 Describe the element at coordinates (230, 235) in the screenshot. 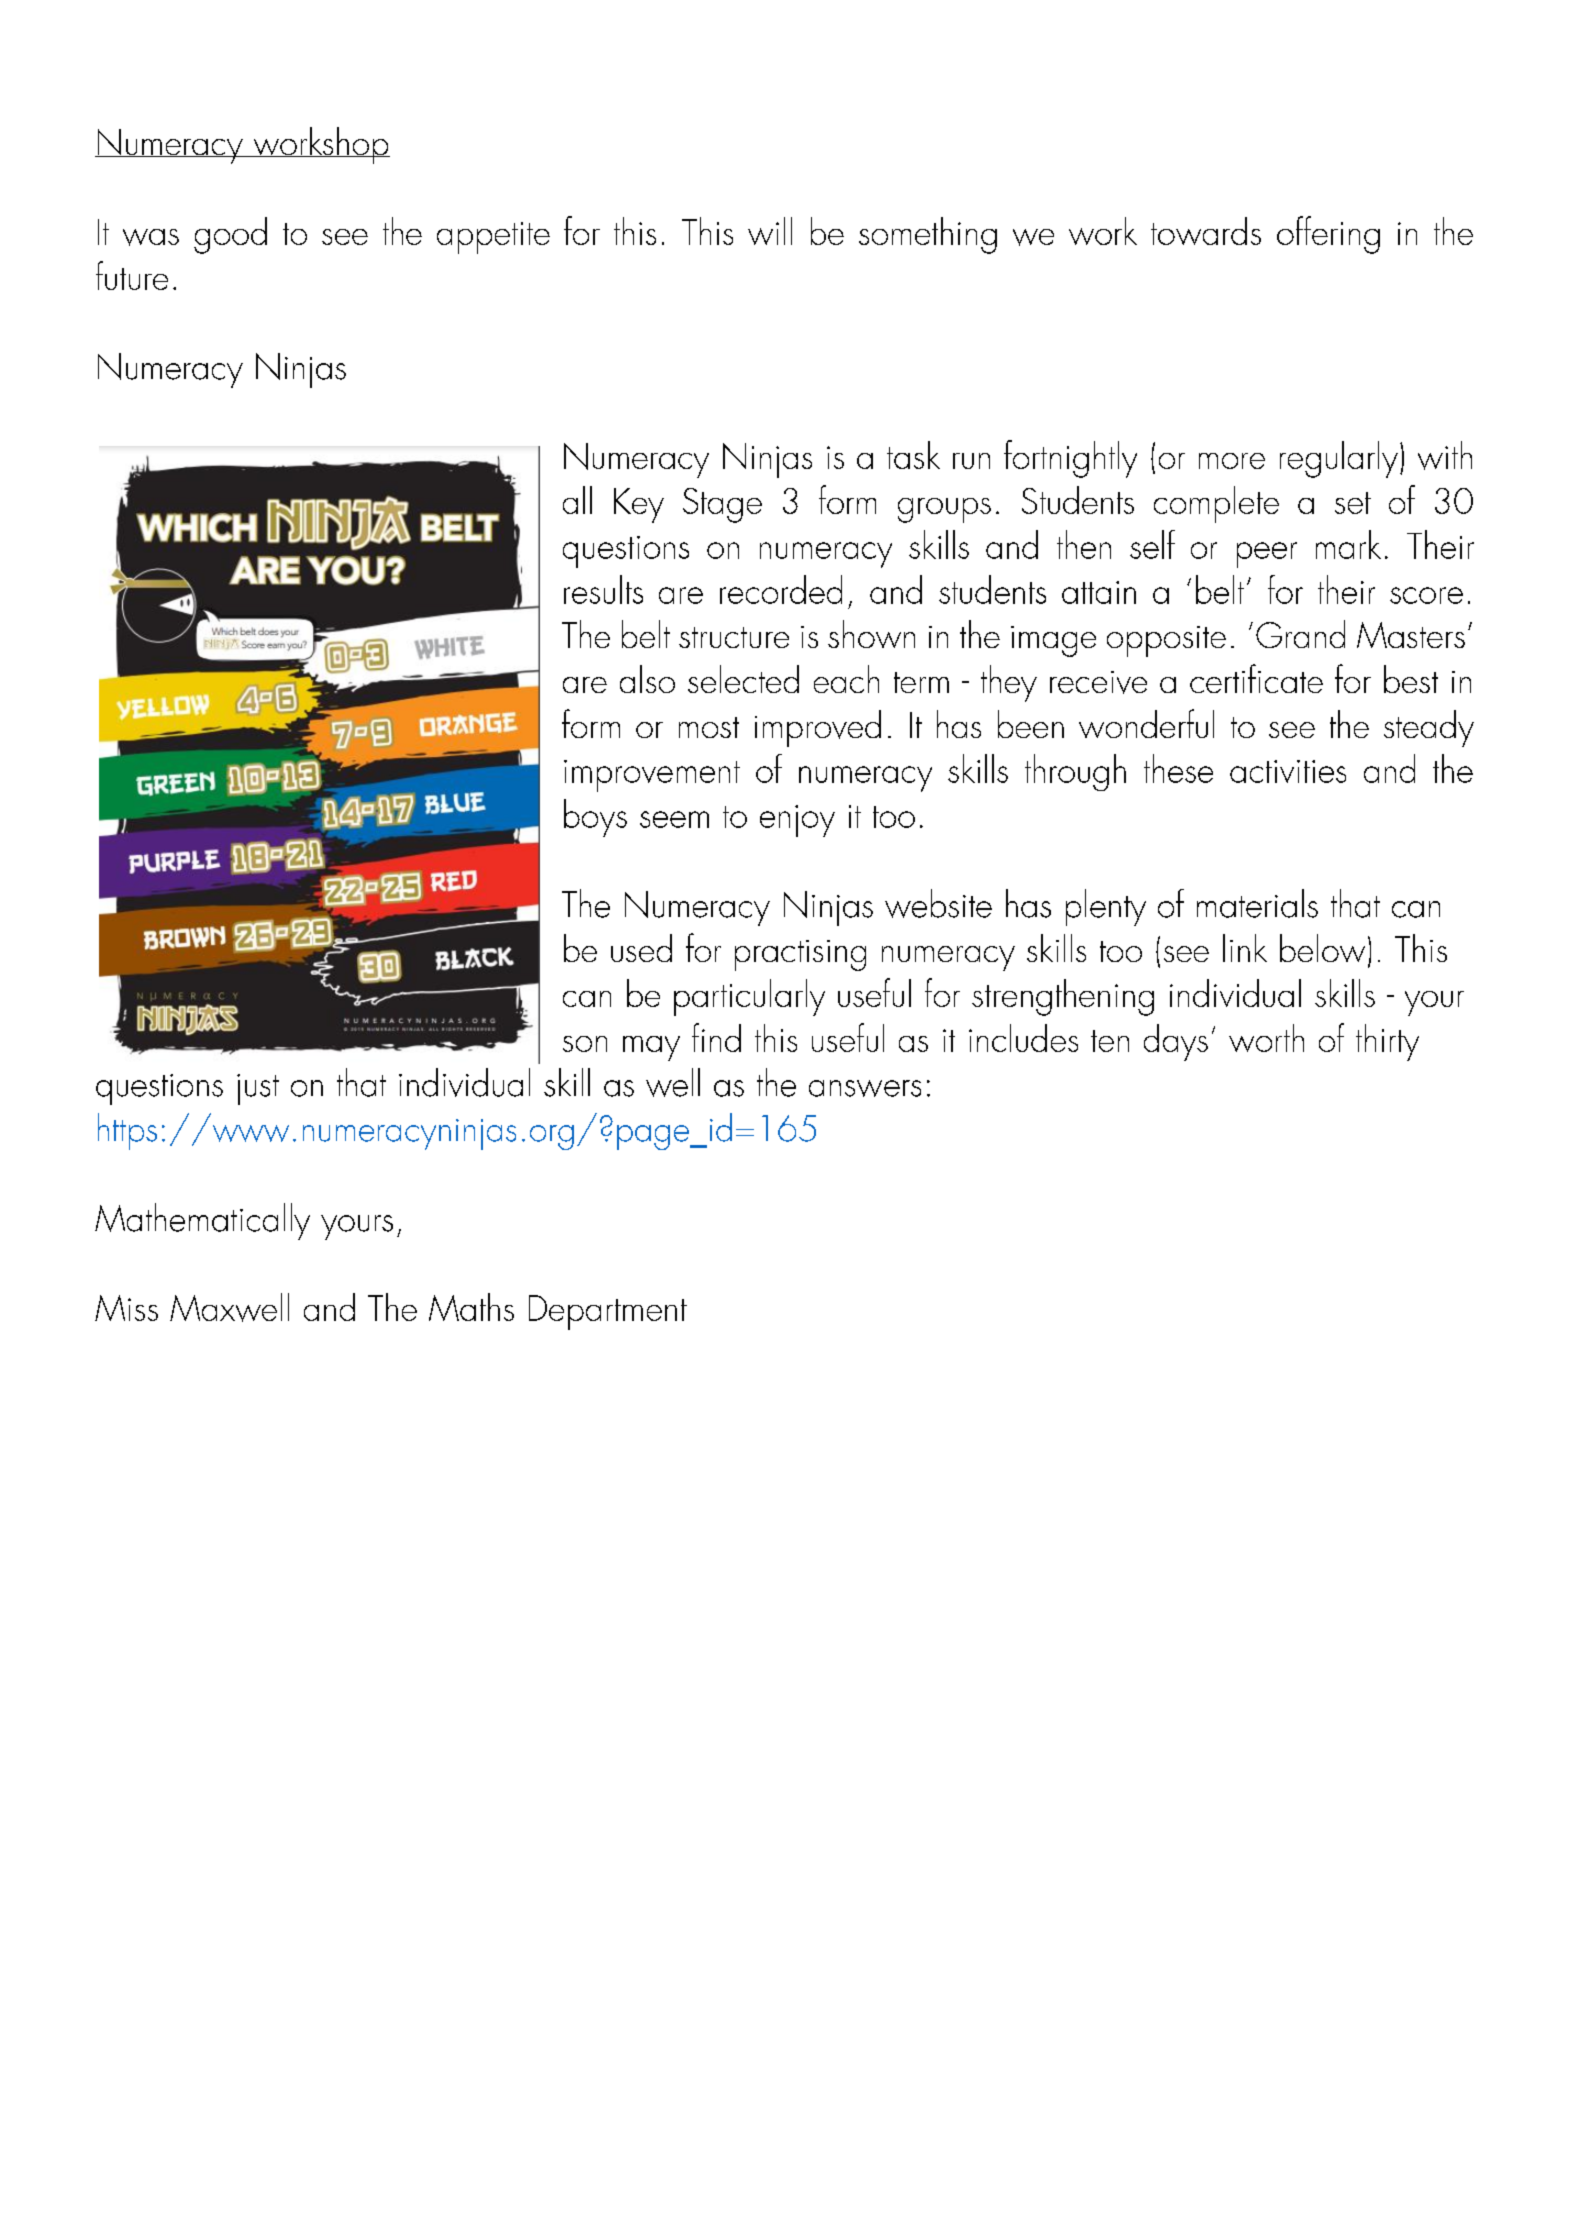

I see `good` at that location.
